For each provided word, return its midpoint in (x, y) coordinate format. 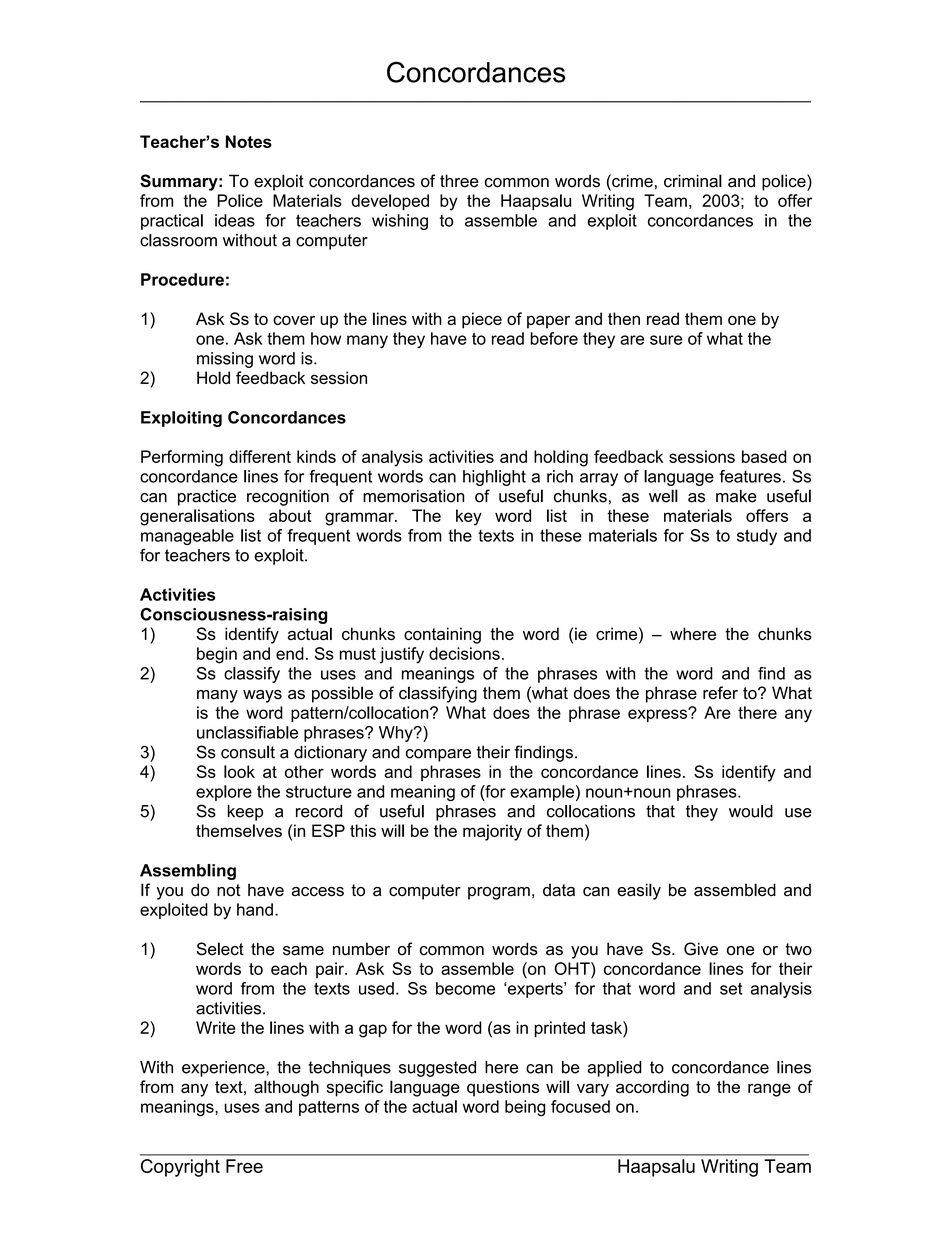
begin (217, 655)
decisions (464, 653)
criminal (693, 181)
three (459, 181)
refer (720, 693)
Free (244, 1166)
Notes (249, 141)
